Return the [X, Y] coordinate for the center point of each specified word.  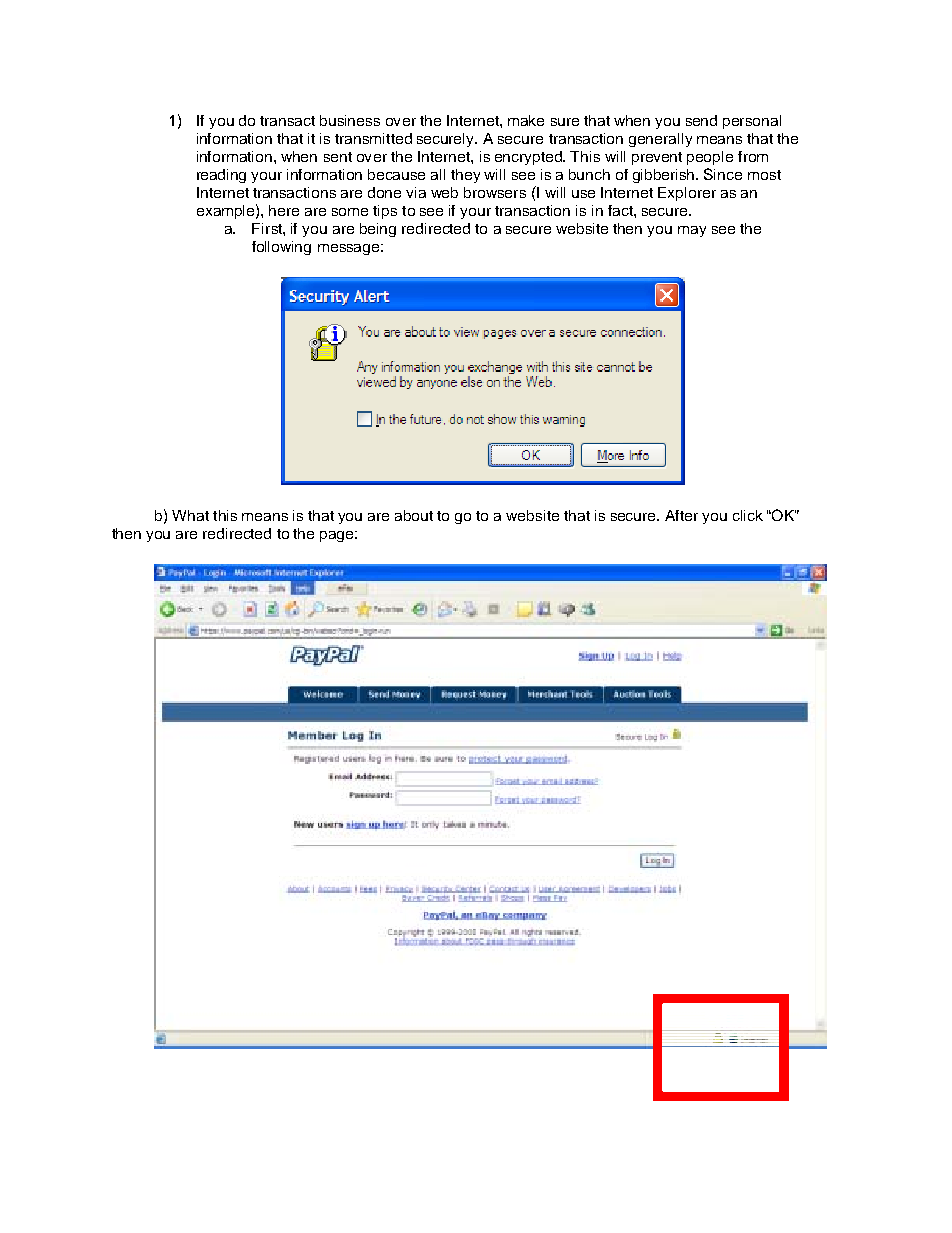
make [526, 120]
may [692, 231]
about [414, 515]
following [281, 248]
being [378, 230]
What [190, 515]
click [748, 515]
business [350, 120]
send [701, 120]
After [681, 515]
